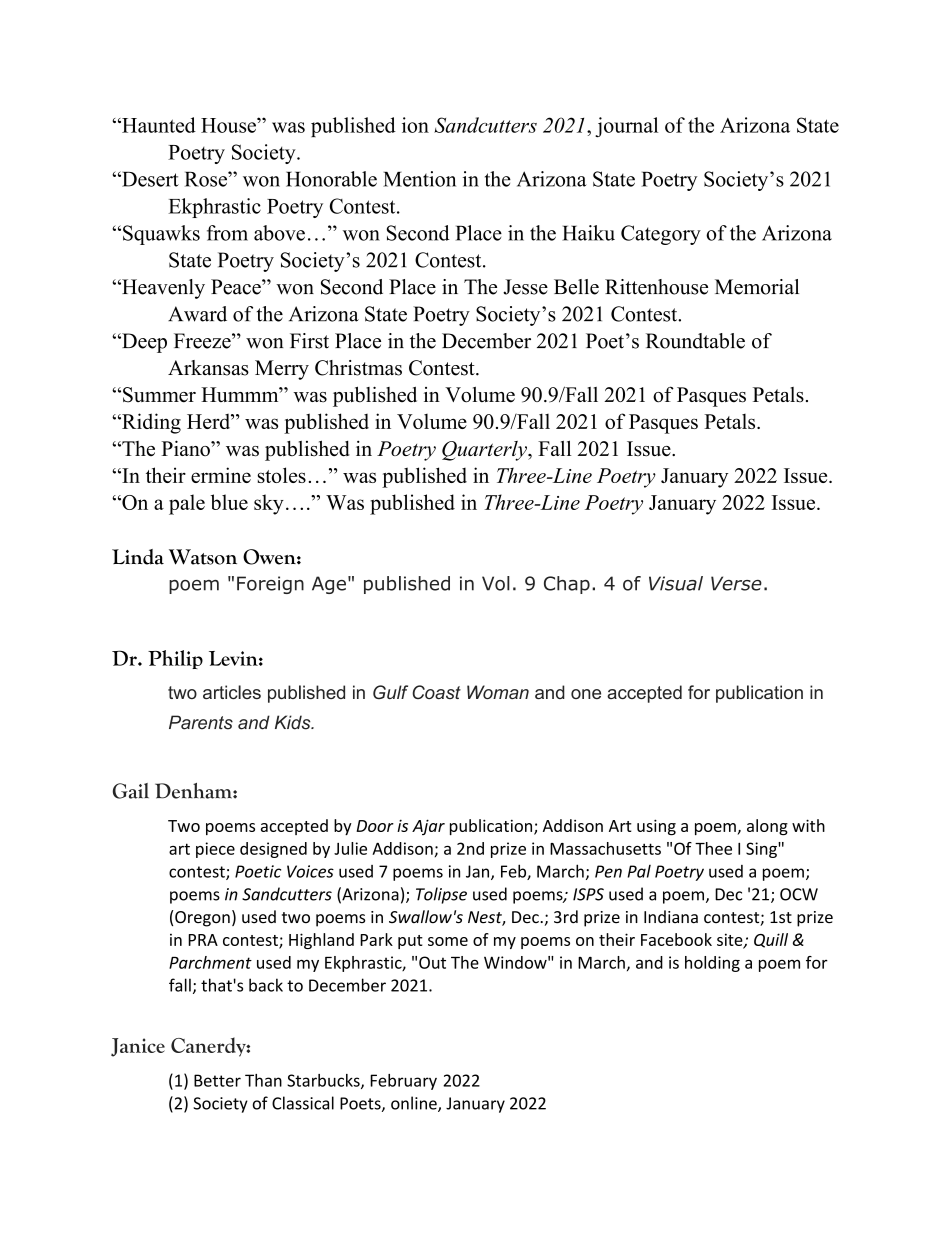 This screenshot has height=1233, width=952. I want to click on Haunted, so click(158, 125).
